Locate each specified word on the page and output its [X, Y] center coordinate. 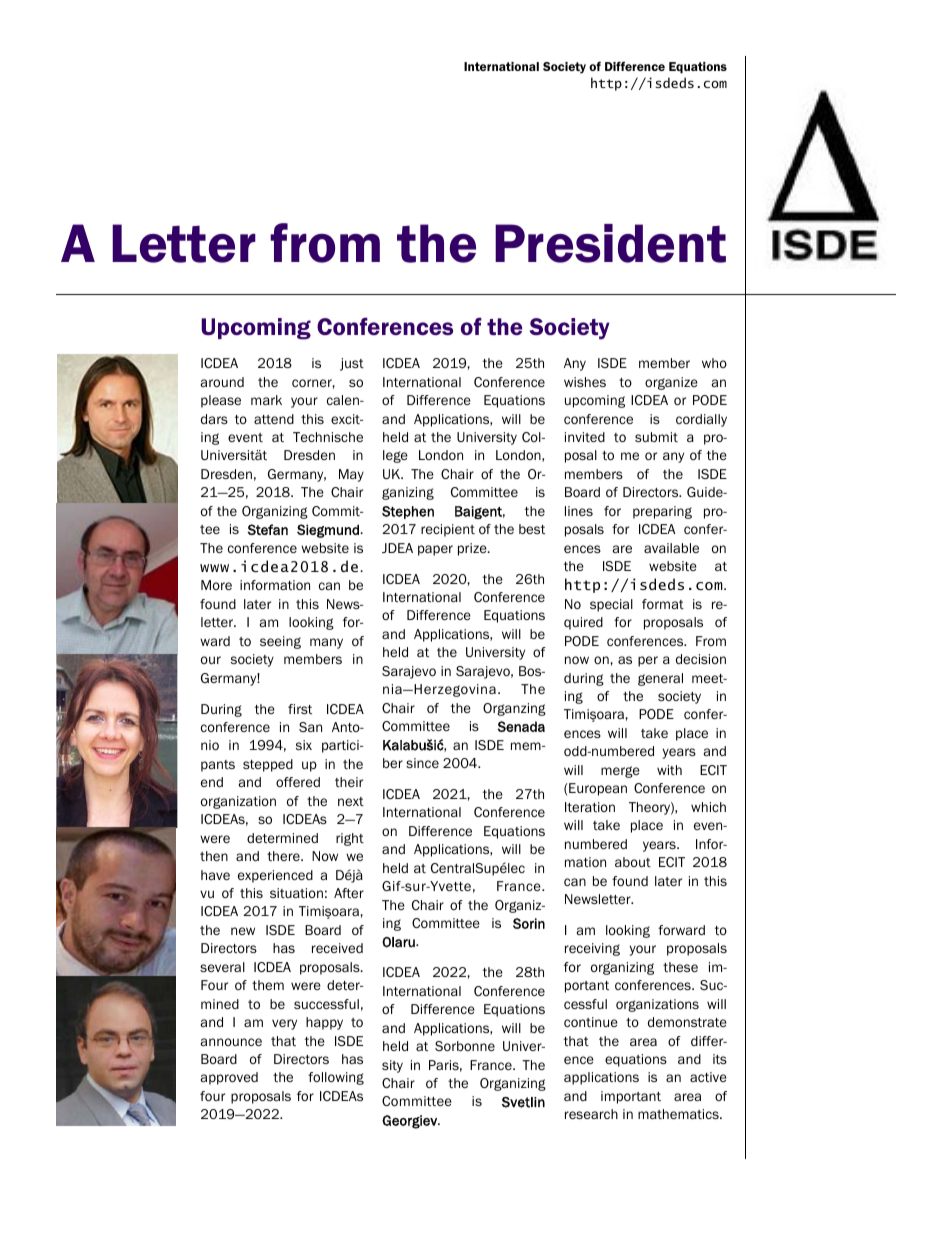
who [714, 363]
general [660, 679]
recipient [448, 530]
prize [473, 549]
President [610, 243]
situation [296, 893]
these [680, 967]
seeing [280, 642]
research [591, 1114]
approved [229, 1078]
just [352, 364]
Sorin [529, 923]
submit [656, 437]
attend [274, 419]
